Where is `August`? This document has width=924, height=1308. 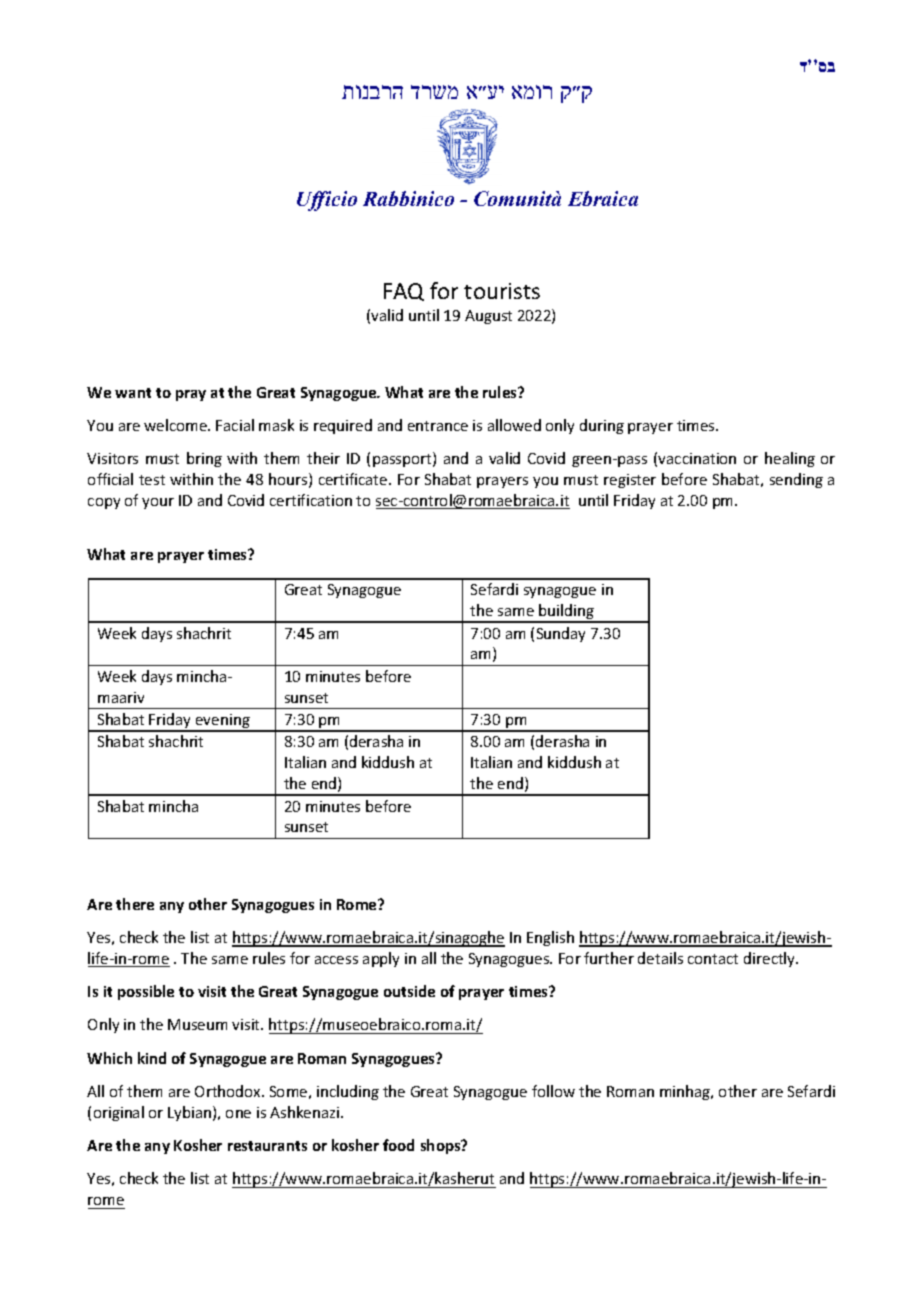 August is located at coordinates (488, 317).
